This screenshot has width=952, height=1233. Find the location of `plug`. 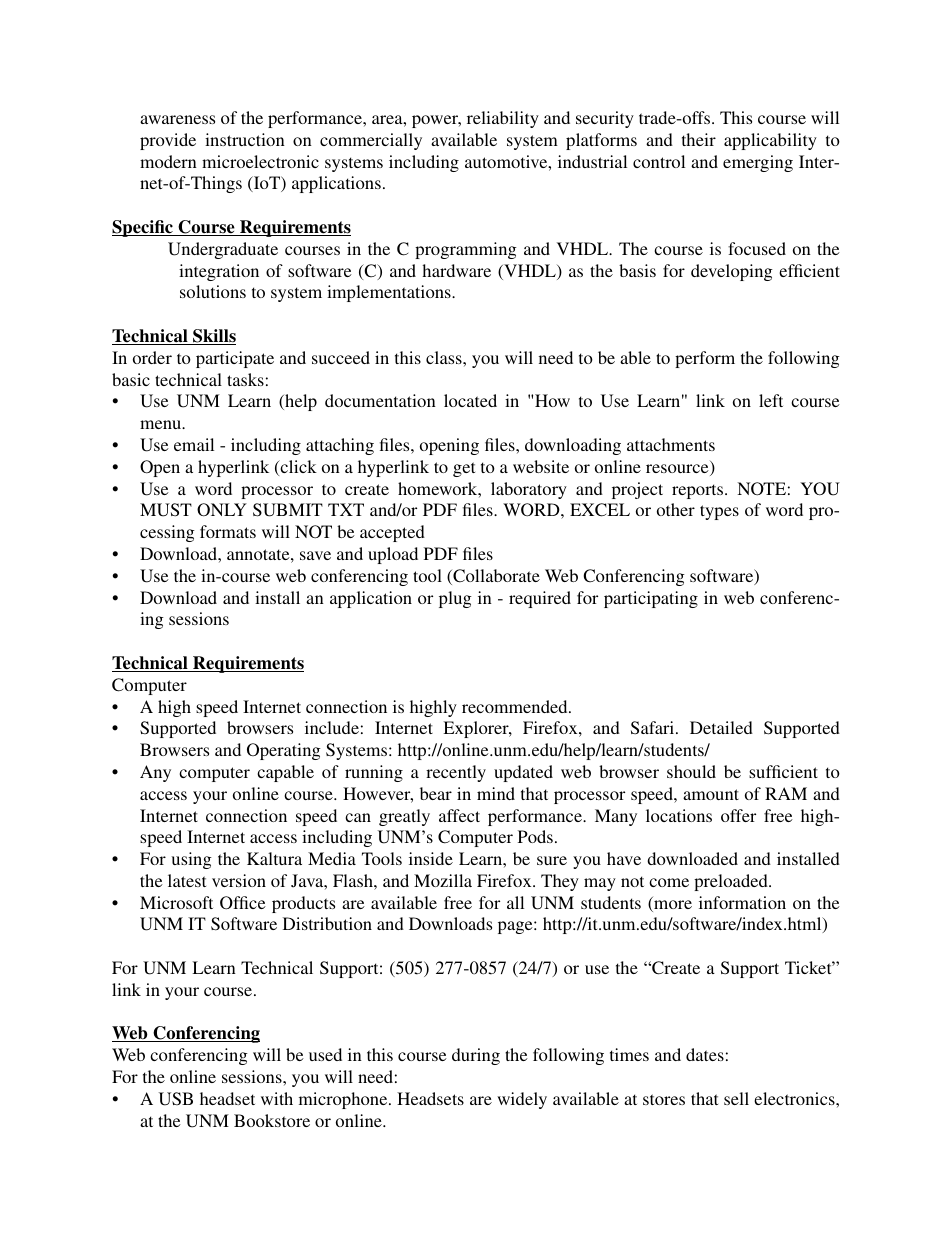

plug is located at coordinates (455, 599).
